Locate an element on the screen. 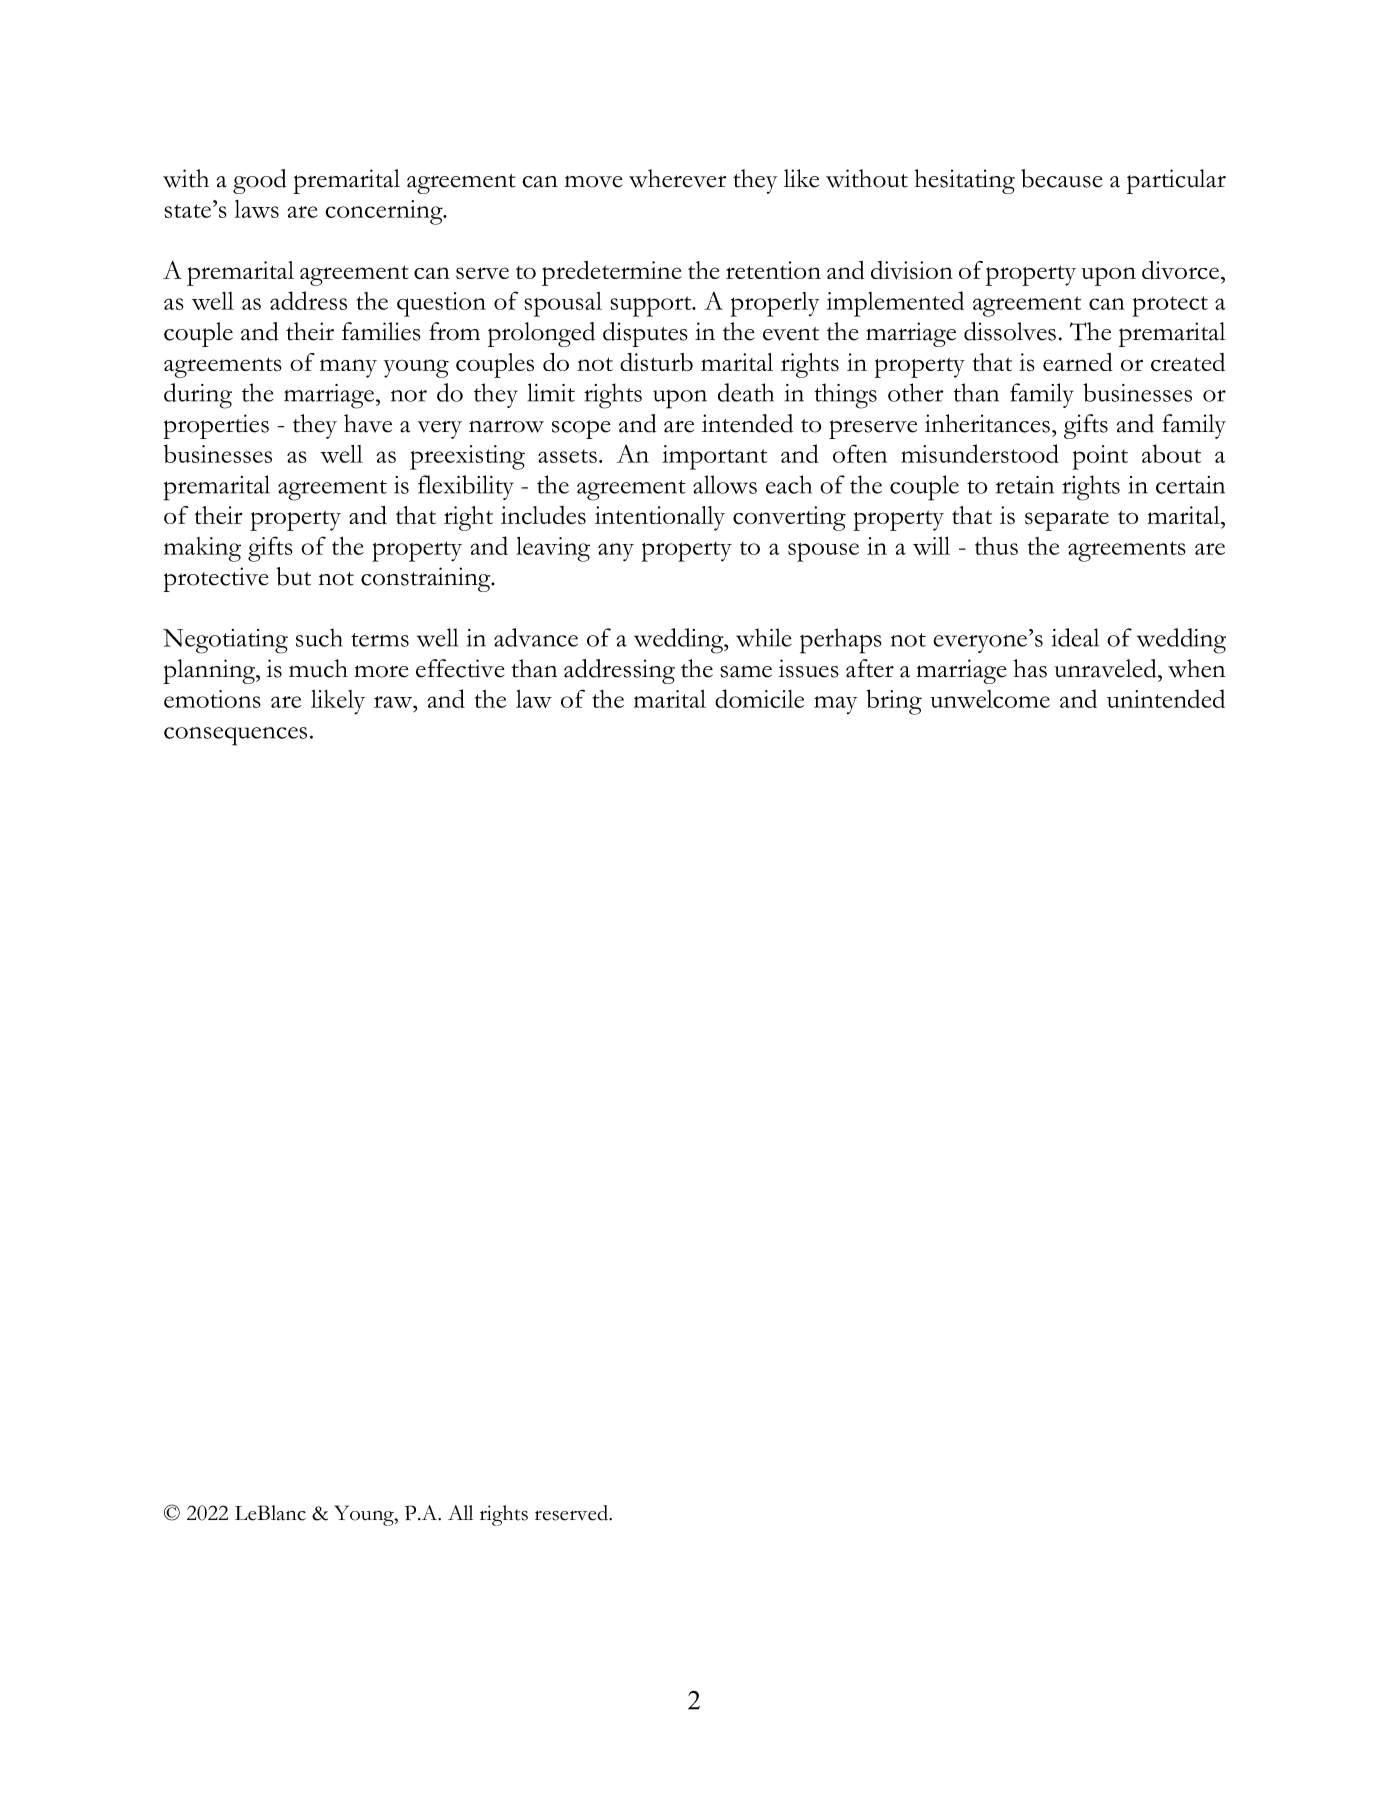  point is located at coordinates (1100, 457).
